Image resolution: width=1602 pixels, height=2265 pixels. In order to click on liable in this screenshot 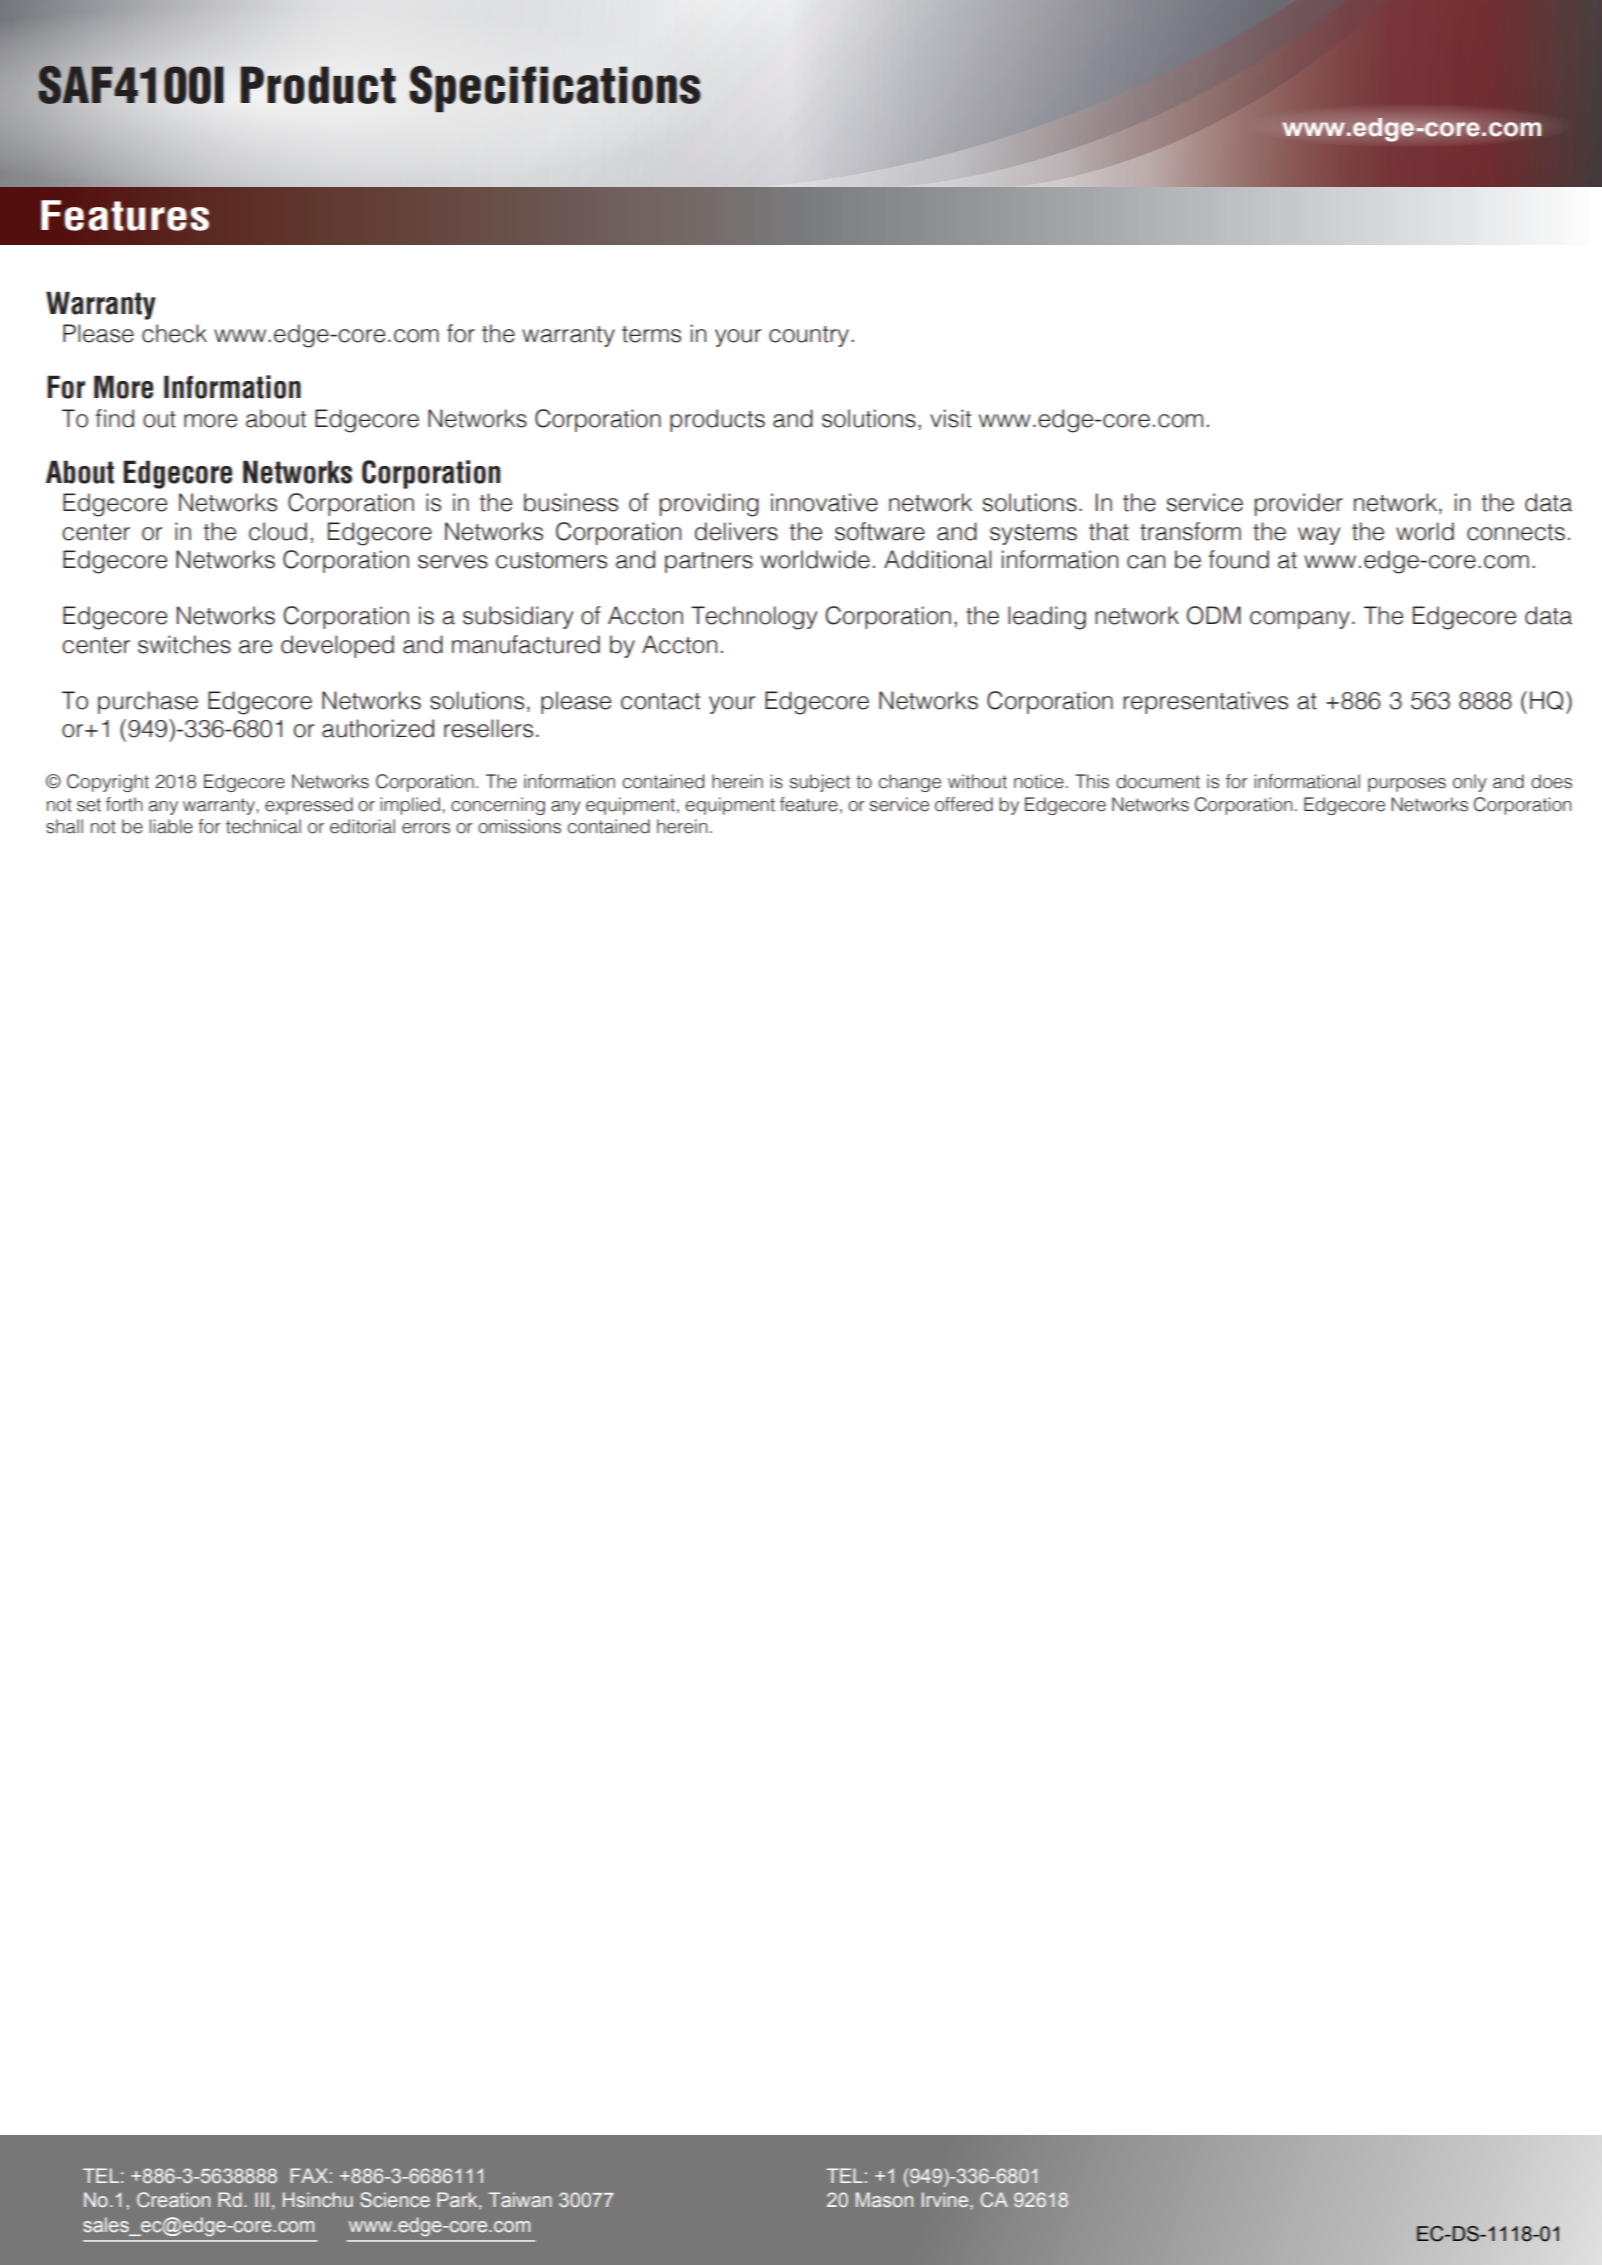, I will do `click(171, 826)`.
